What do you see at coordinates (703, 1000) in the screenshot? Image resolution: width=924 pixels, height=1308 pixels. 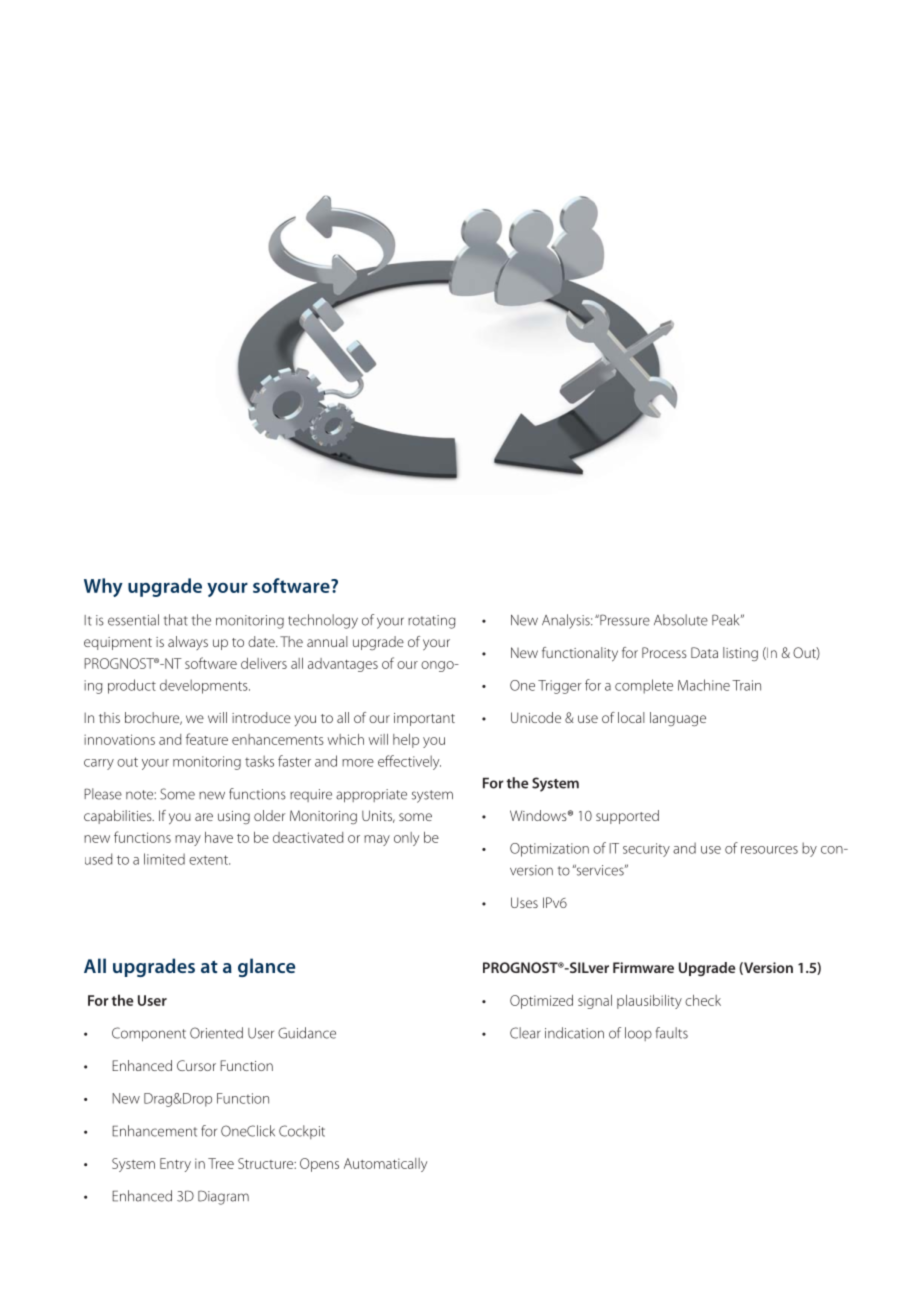 I see `check` at bounding box center [703, 1000].
